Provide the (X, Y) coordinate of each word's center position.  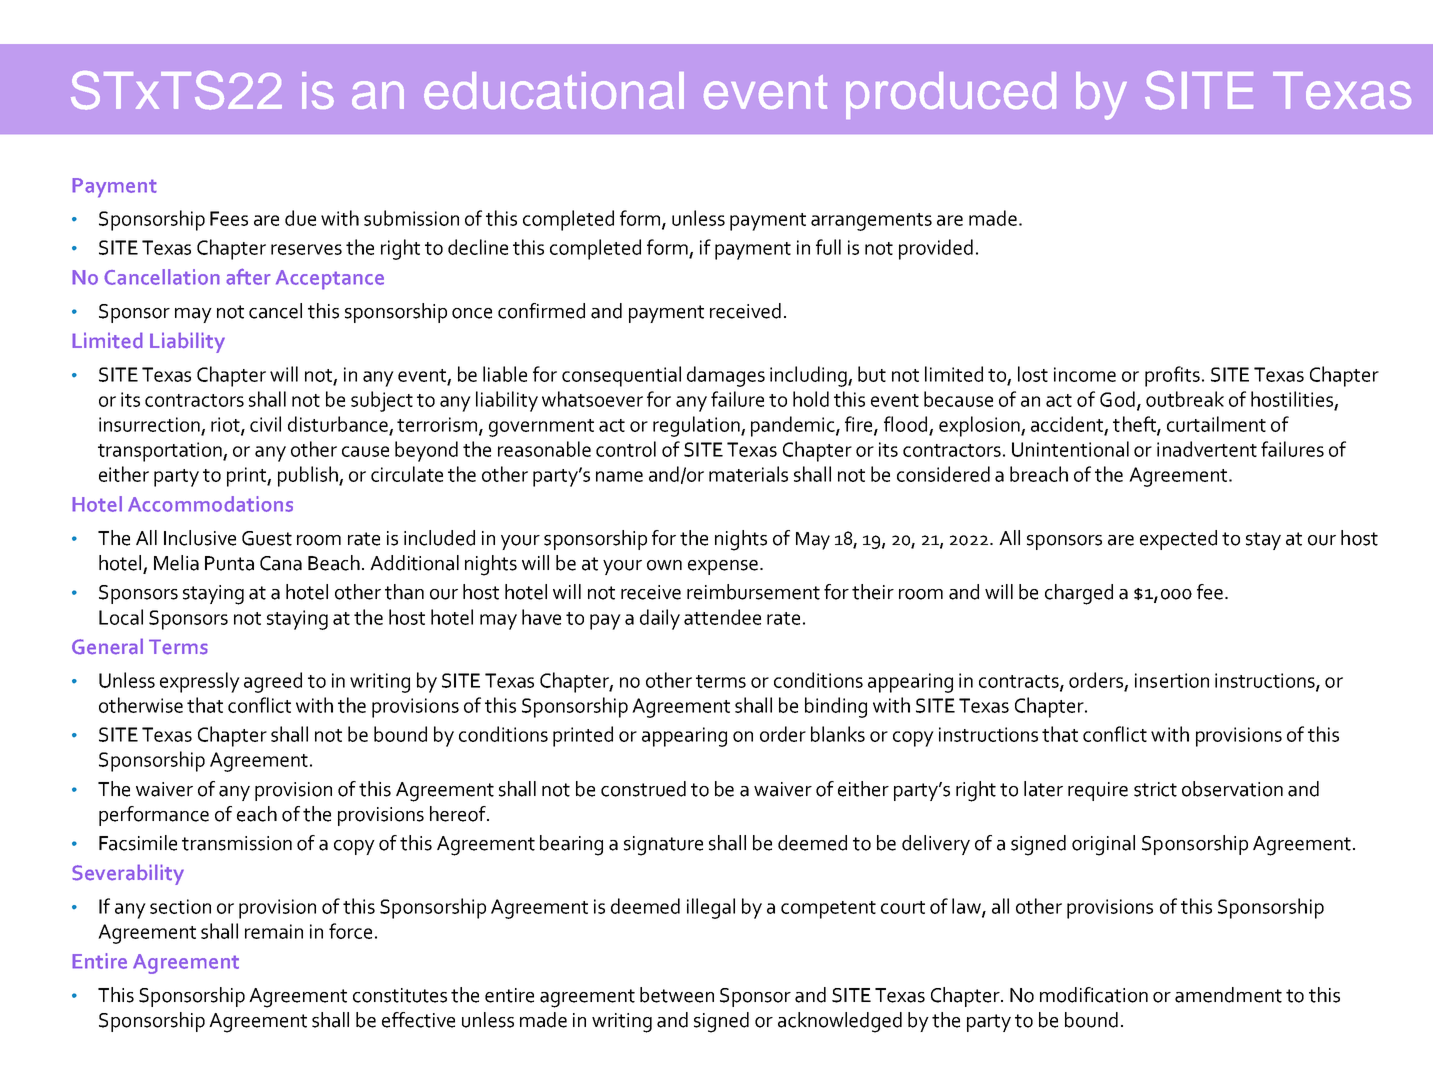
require (1098, 791)
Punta (229, 563)
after (248, 276)
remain (274, 931)
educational (554, 90)
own (664, 565)
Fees (229, 218)
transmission (237, 843)
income (1085, 374)
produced (951, 95)
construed (643, 789)
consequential (621, 376)
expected (1178, 540)
